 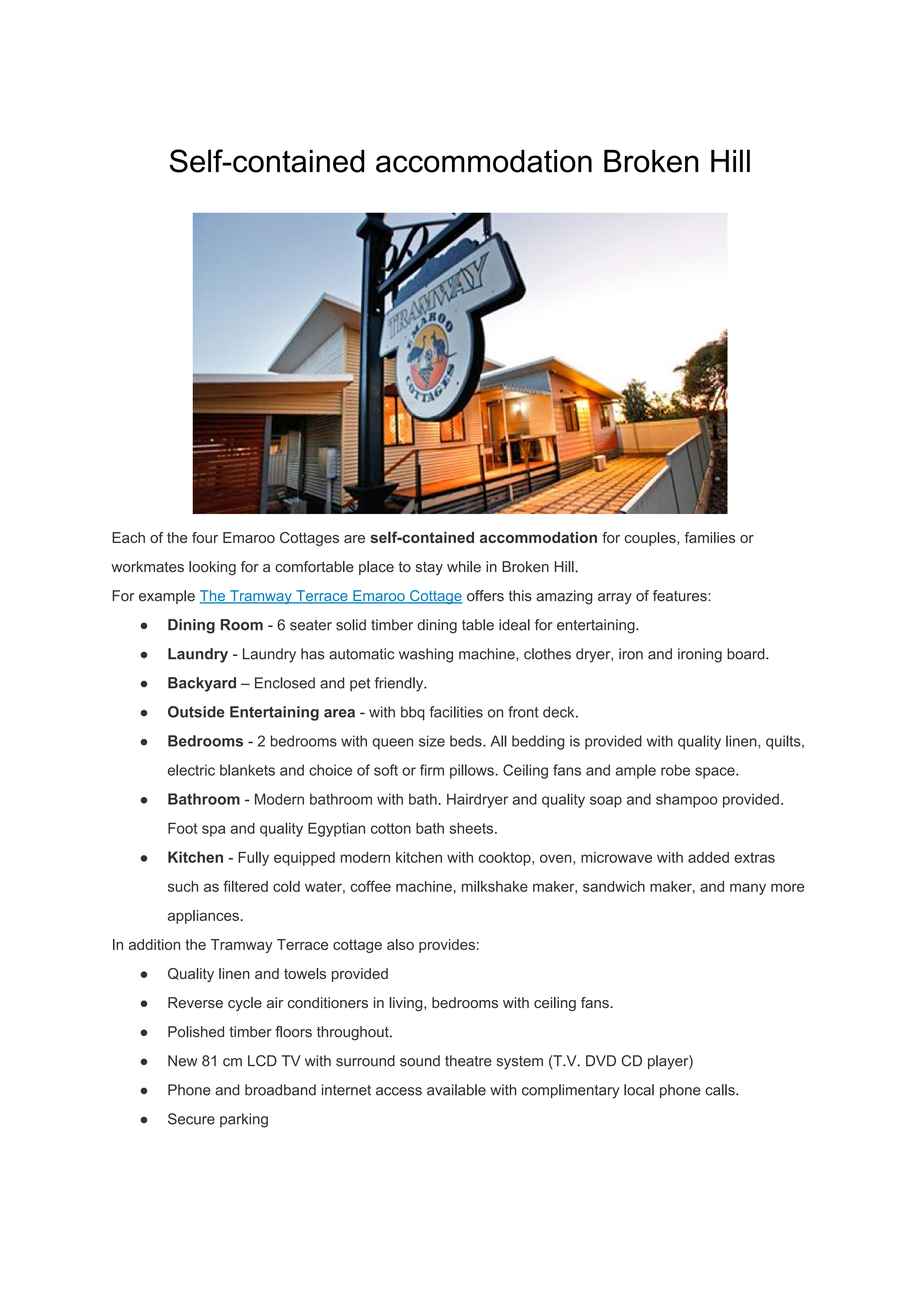 What do you see at coordinates (721, 1090) in the screenshot?
I see `calls` at bounding box center [721, 1090].
